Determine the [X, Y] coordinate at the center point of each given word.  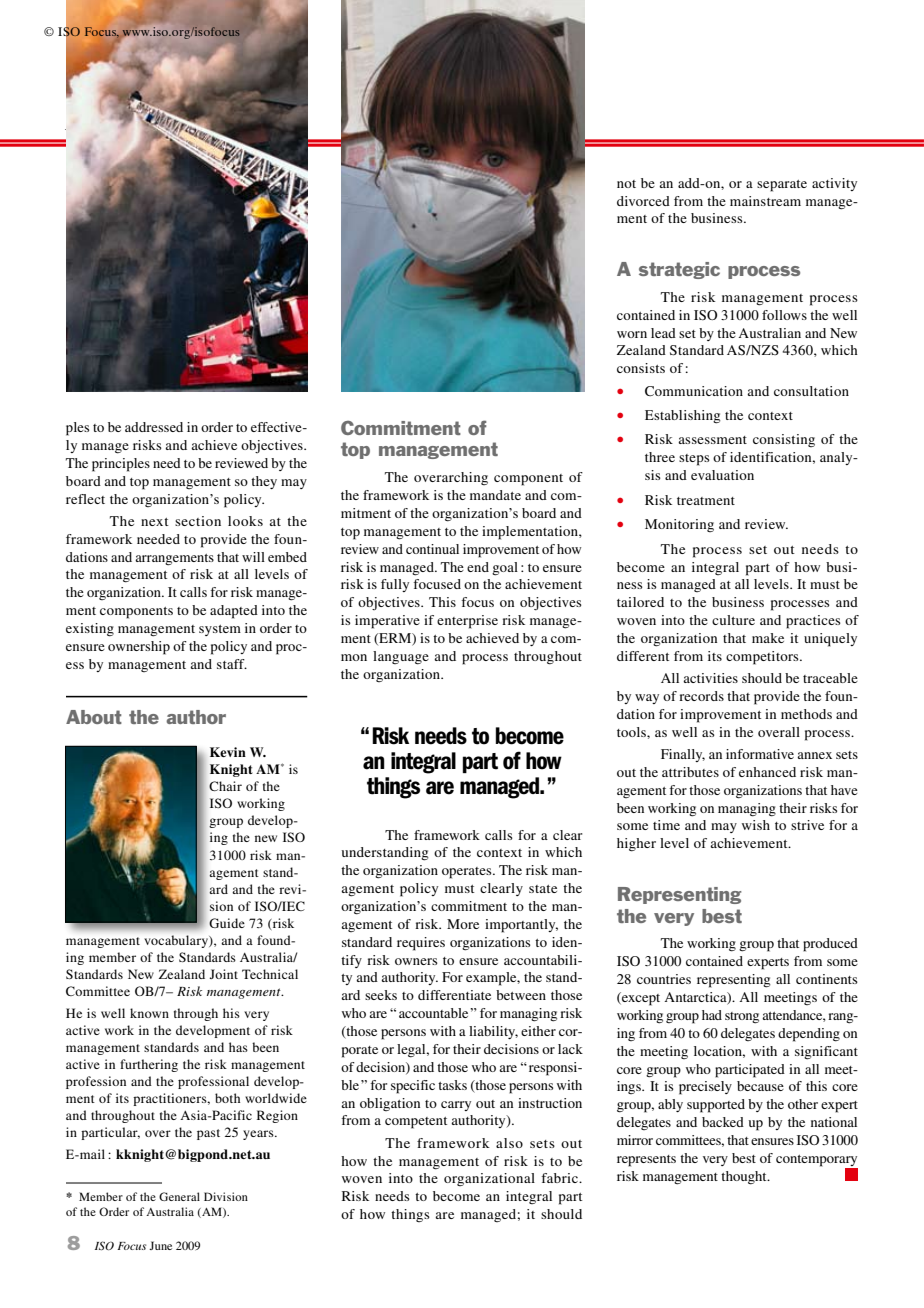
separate [782, 186]
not [626, 184]
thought [745, 1178]
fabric [560, 1178]
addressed [154, 427]
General [179, 1196]
